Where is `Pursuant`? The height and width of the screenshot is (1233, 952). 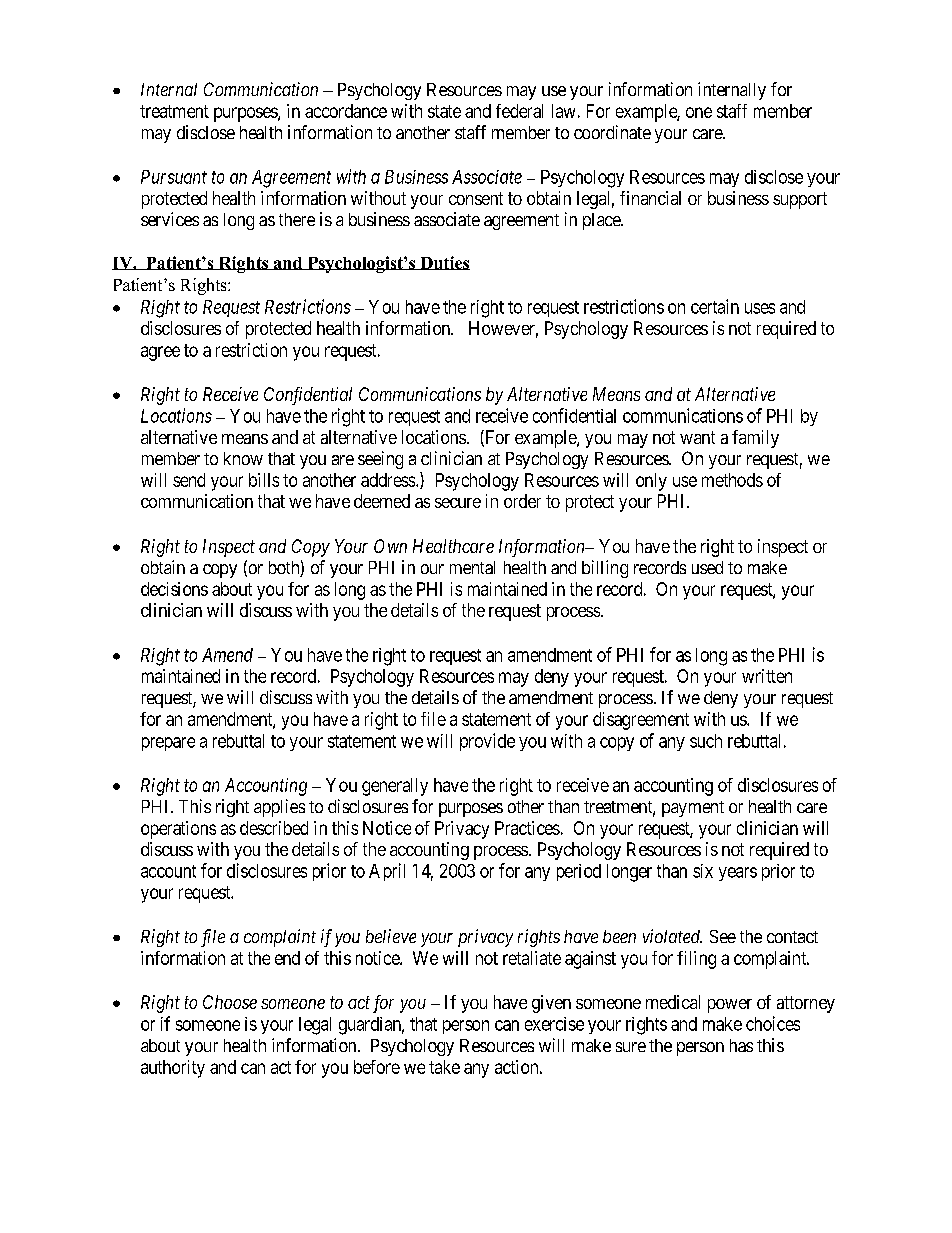
Pursuant is located at coordinates (174, 177).
